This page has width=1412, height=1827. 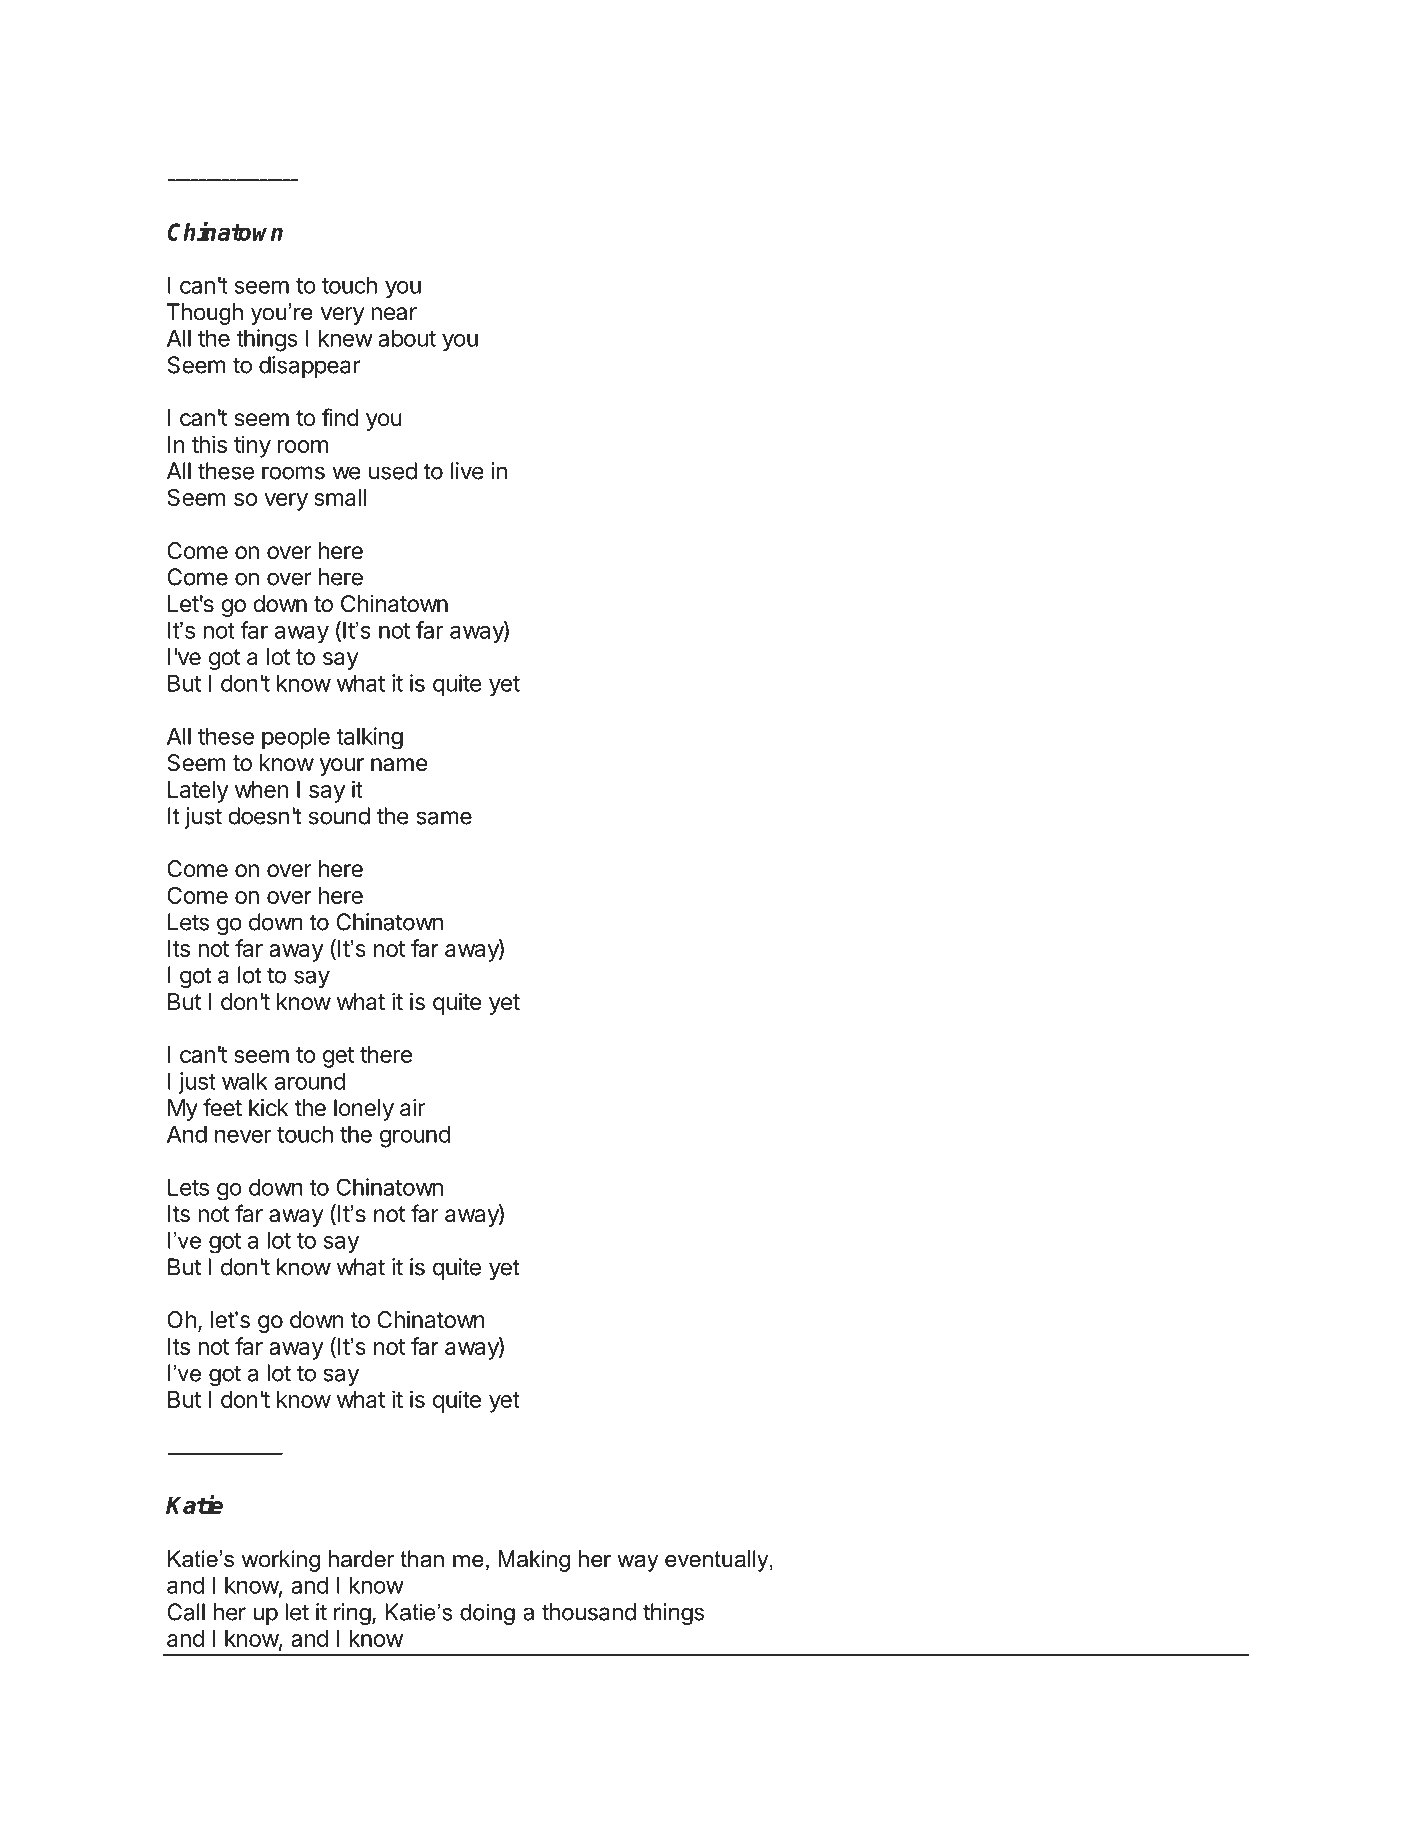 What do you see at coordinates (362, 1559) in the page?
I see `harder` at bounding box center [362, 1559].
